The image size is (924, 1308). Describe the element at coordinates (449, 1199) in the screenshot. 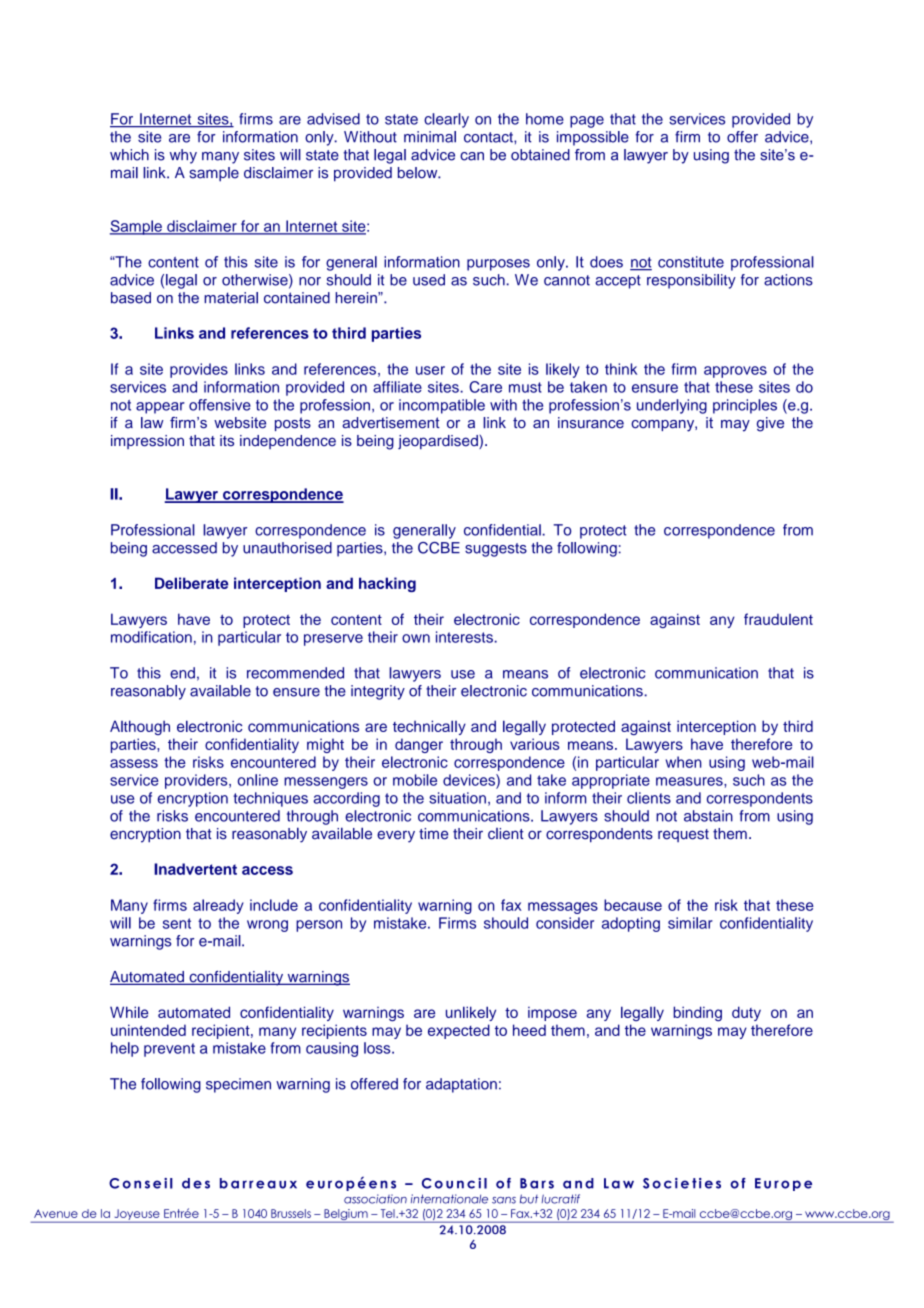

I see `internationale` at that location.
